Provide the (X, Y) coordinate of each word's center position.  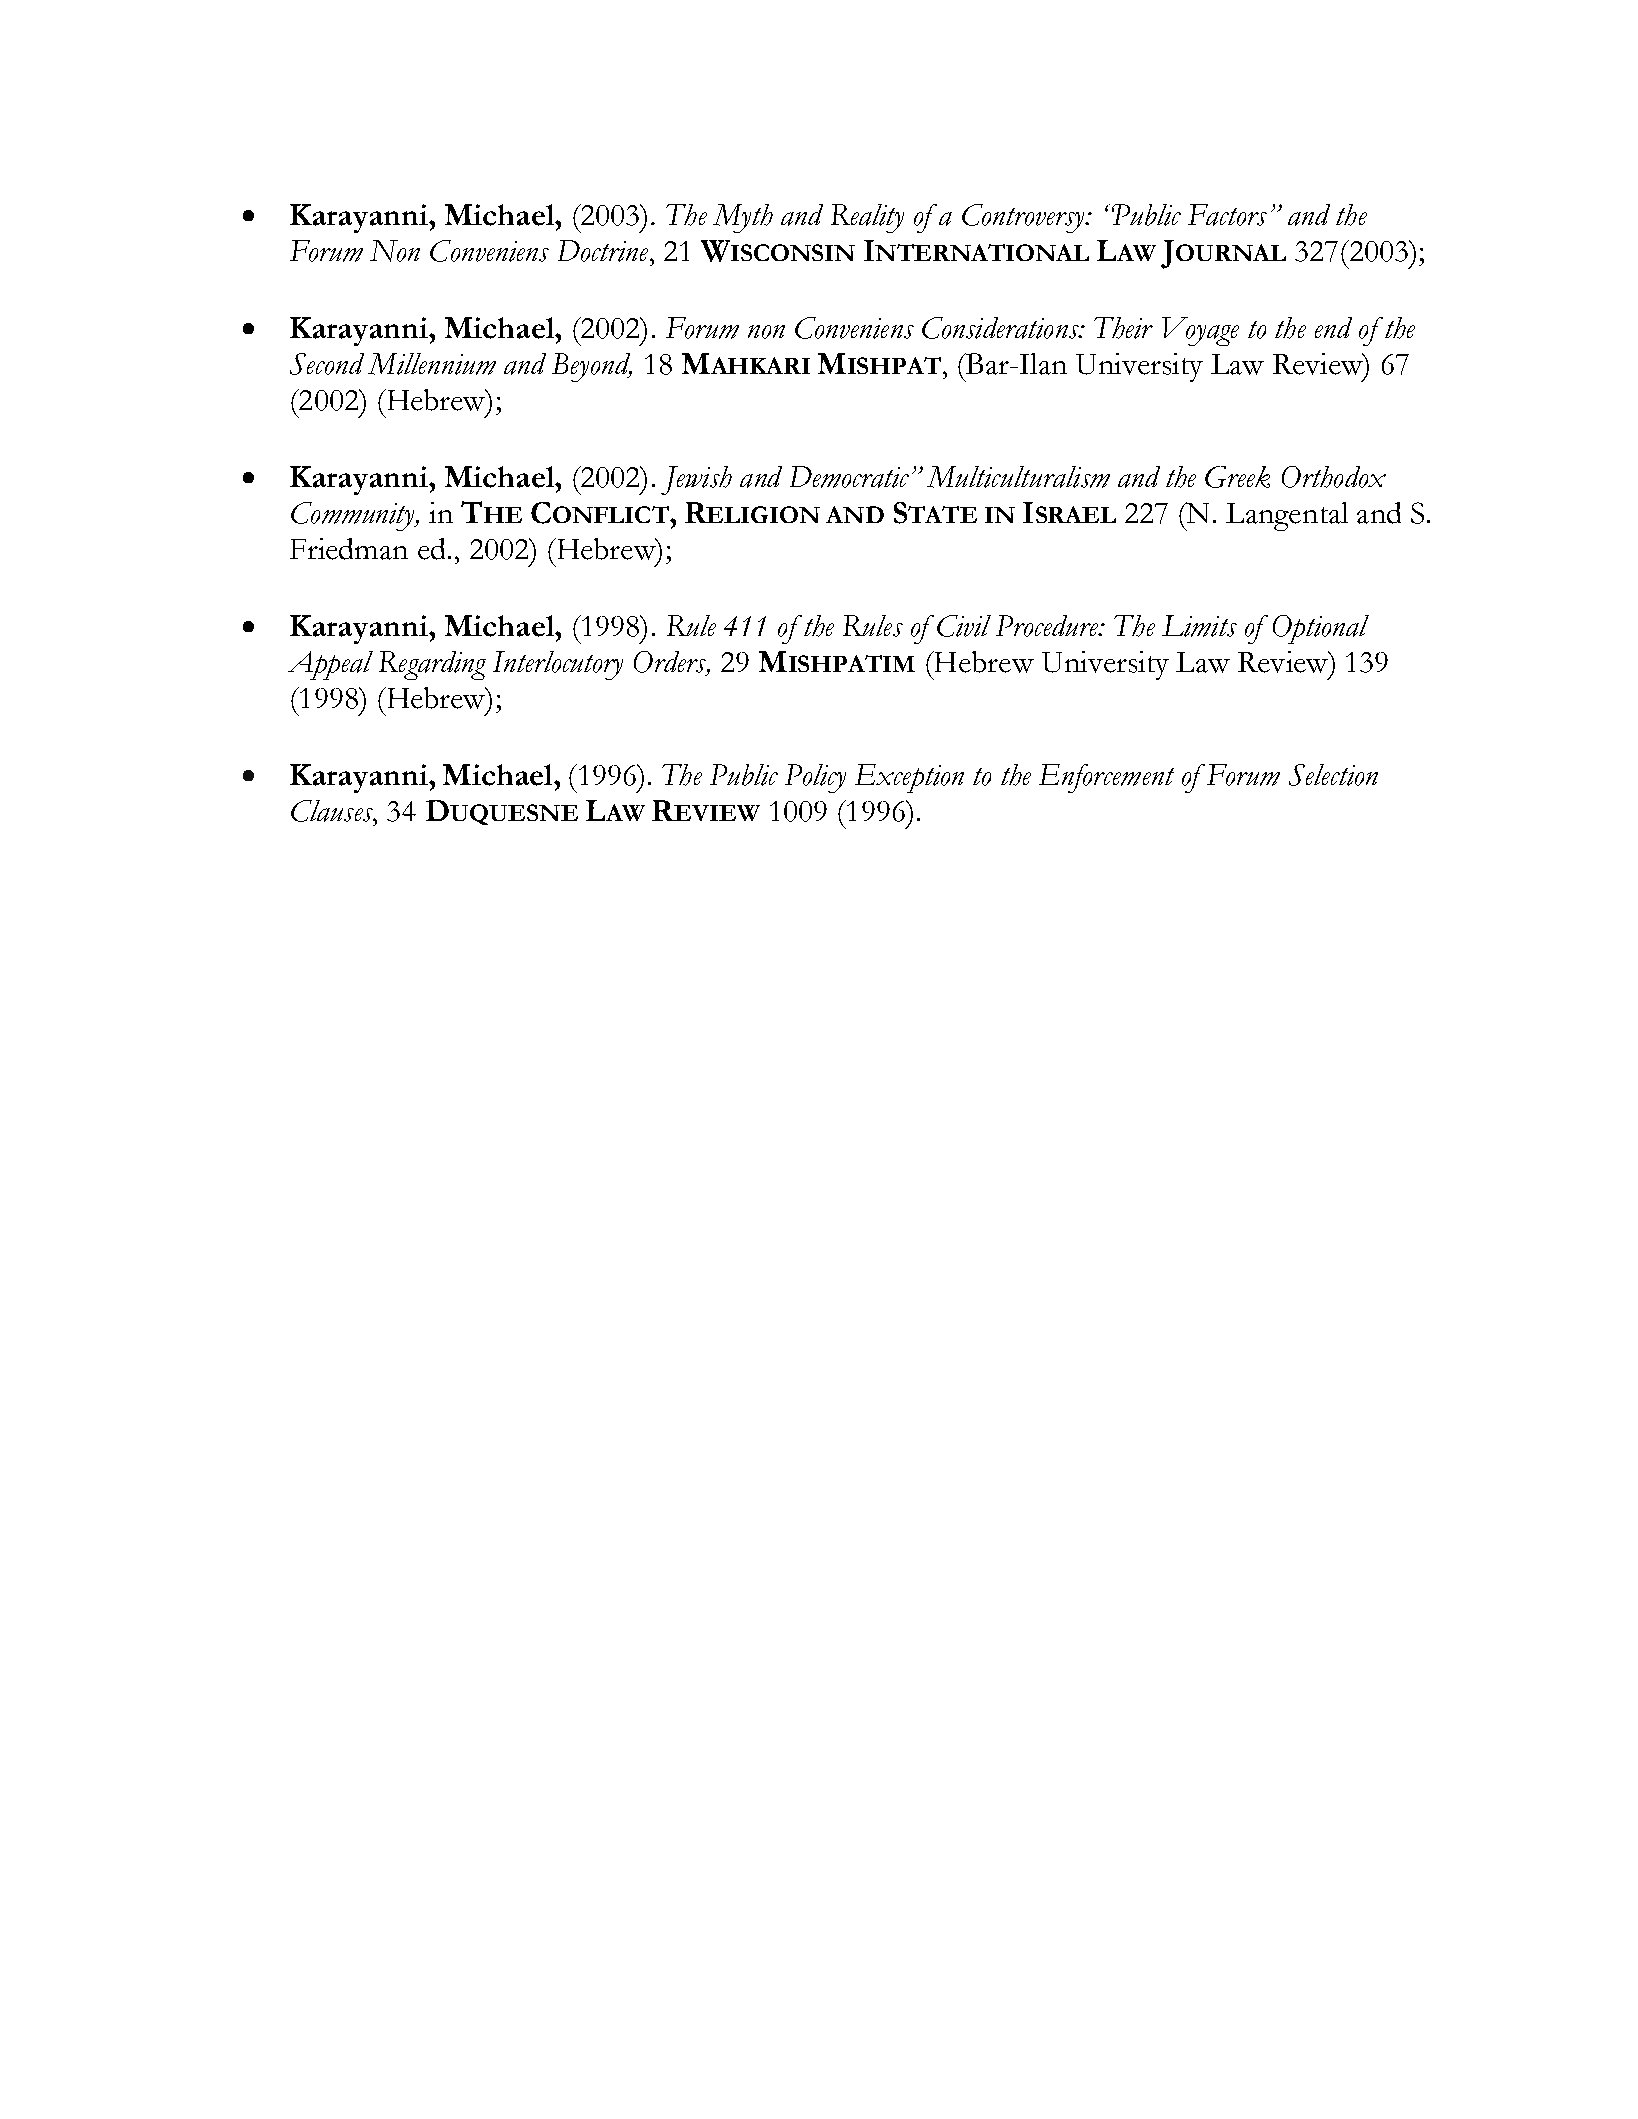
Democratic (849, 477)
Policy (815, 778)
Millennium (432, 364)
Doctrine (604, 251)
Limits (1199, 626)
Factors (1227, 215)
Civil (964, 626)
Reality (867, 218)
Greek (1237, 477)
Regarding (432, 665)
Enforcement (1106, 778)
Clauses (333, 811)
